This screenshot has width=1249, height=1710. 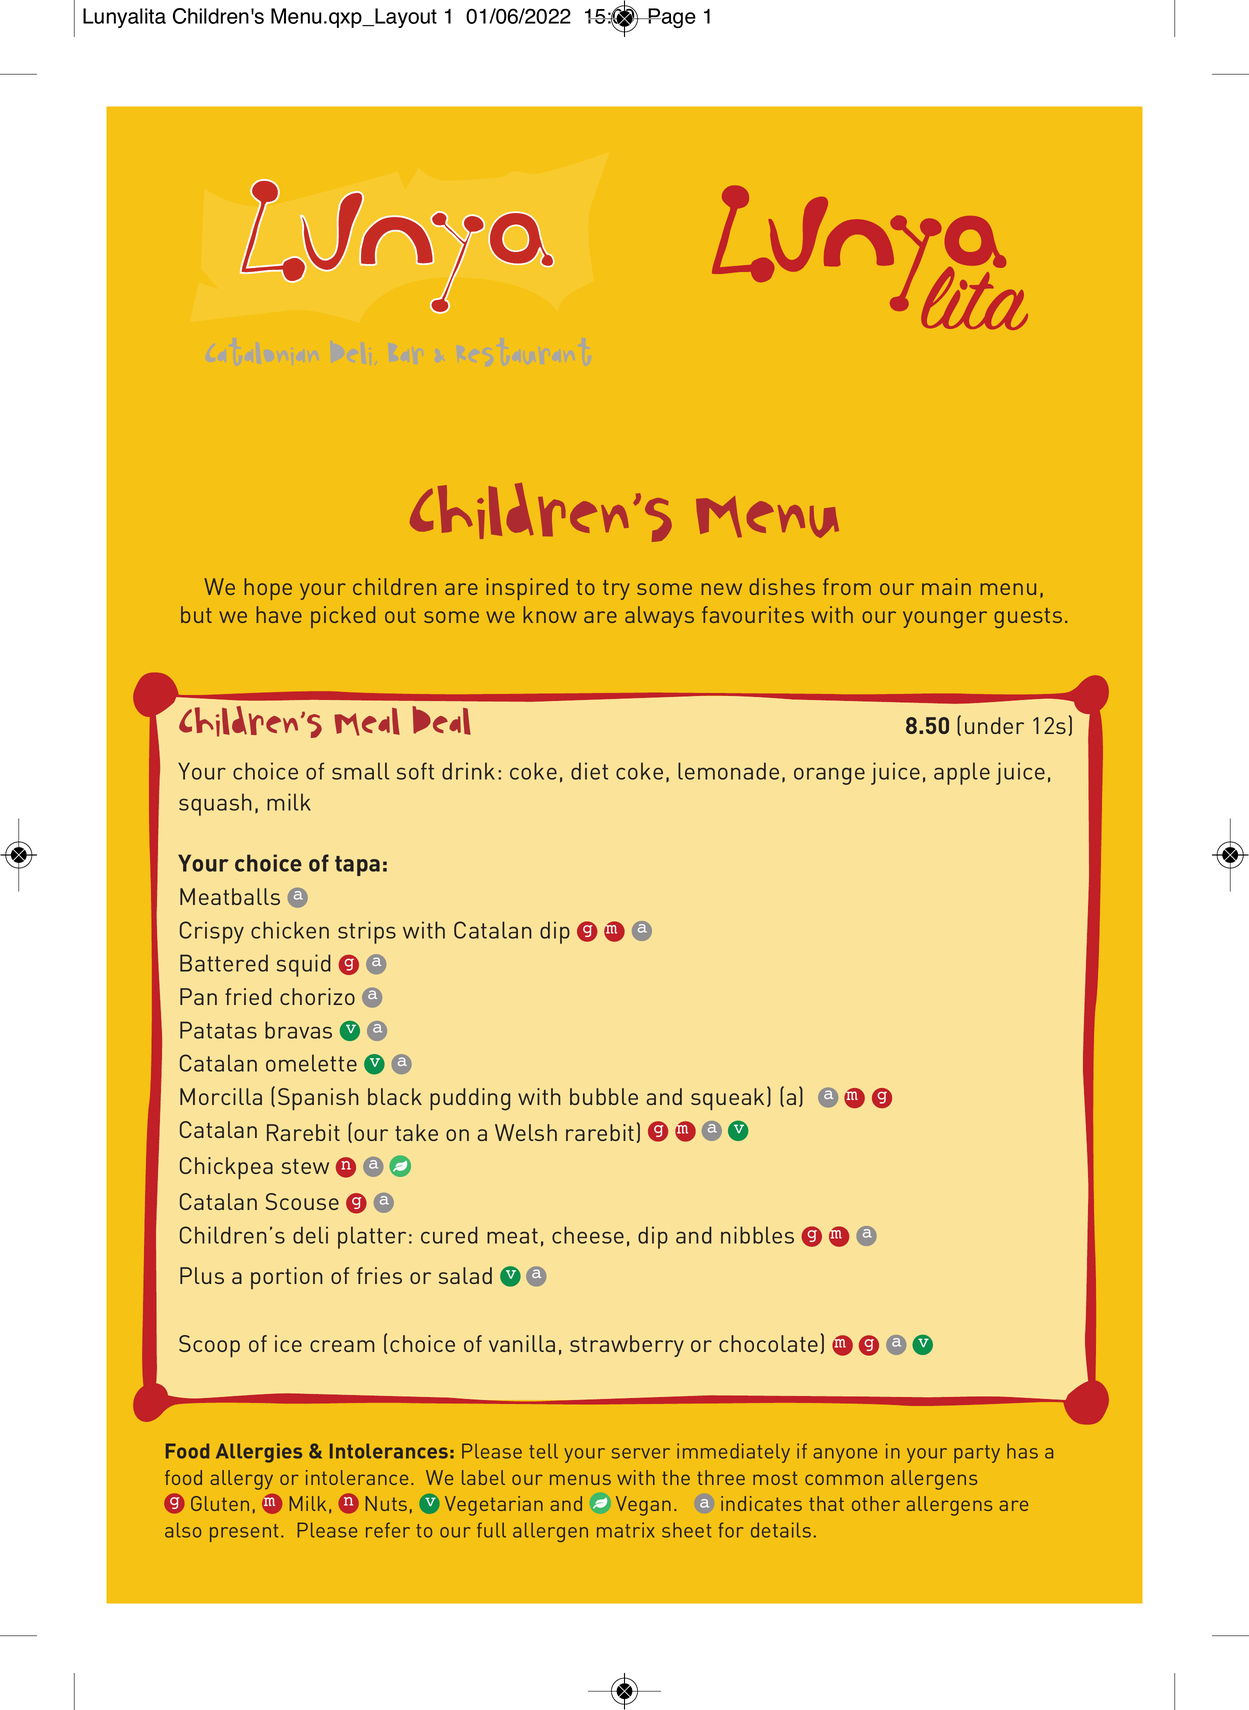 What do you see at coordinates (527, 589) in the screenshot?
I see `inspired` at bounding box center [527, 589].
